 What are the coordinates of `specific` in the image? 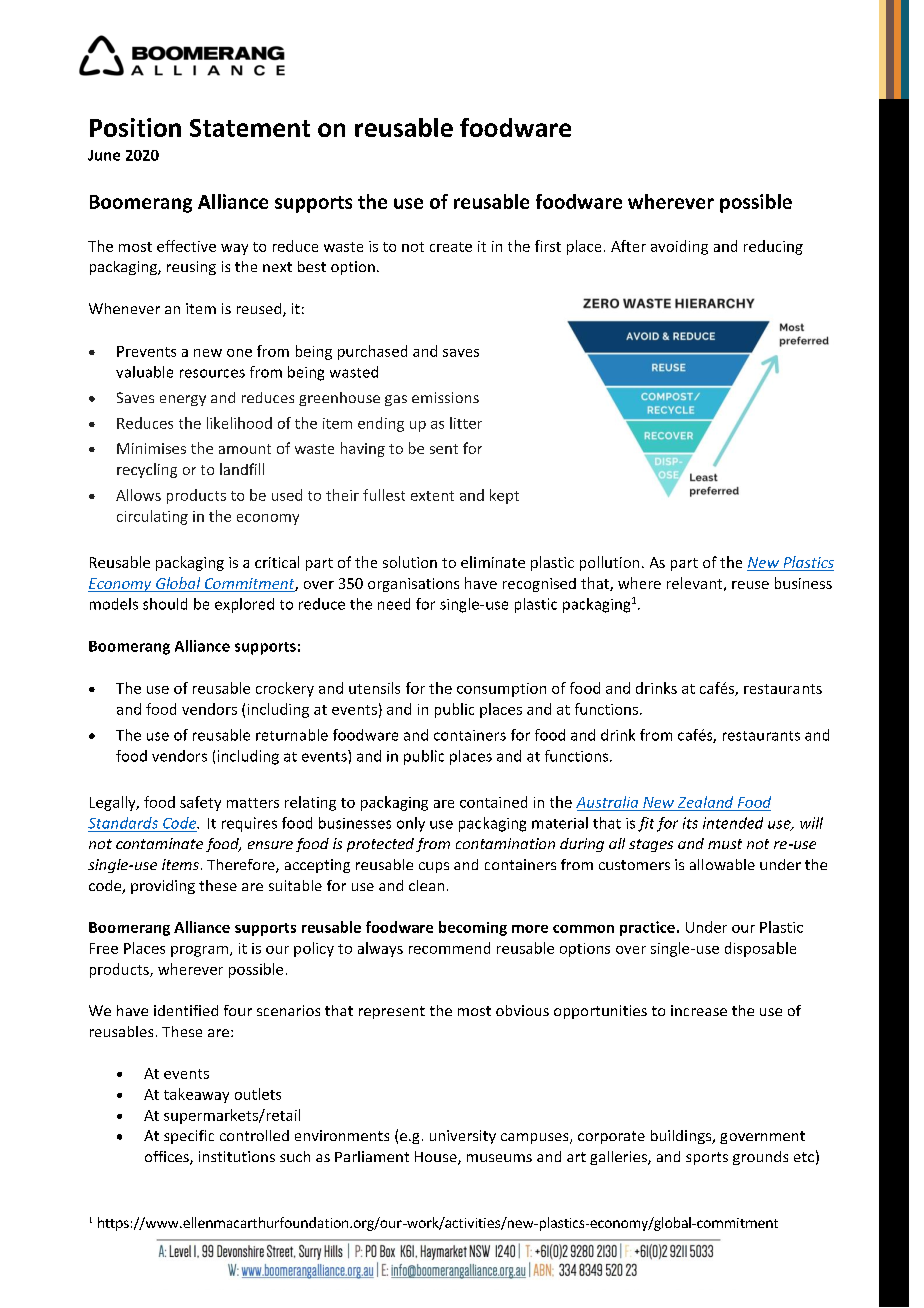 It's located at (189, 1137).
